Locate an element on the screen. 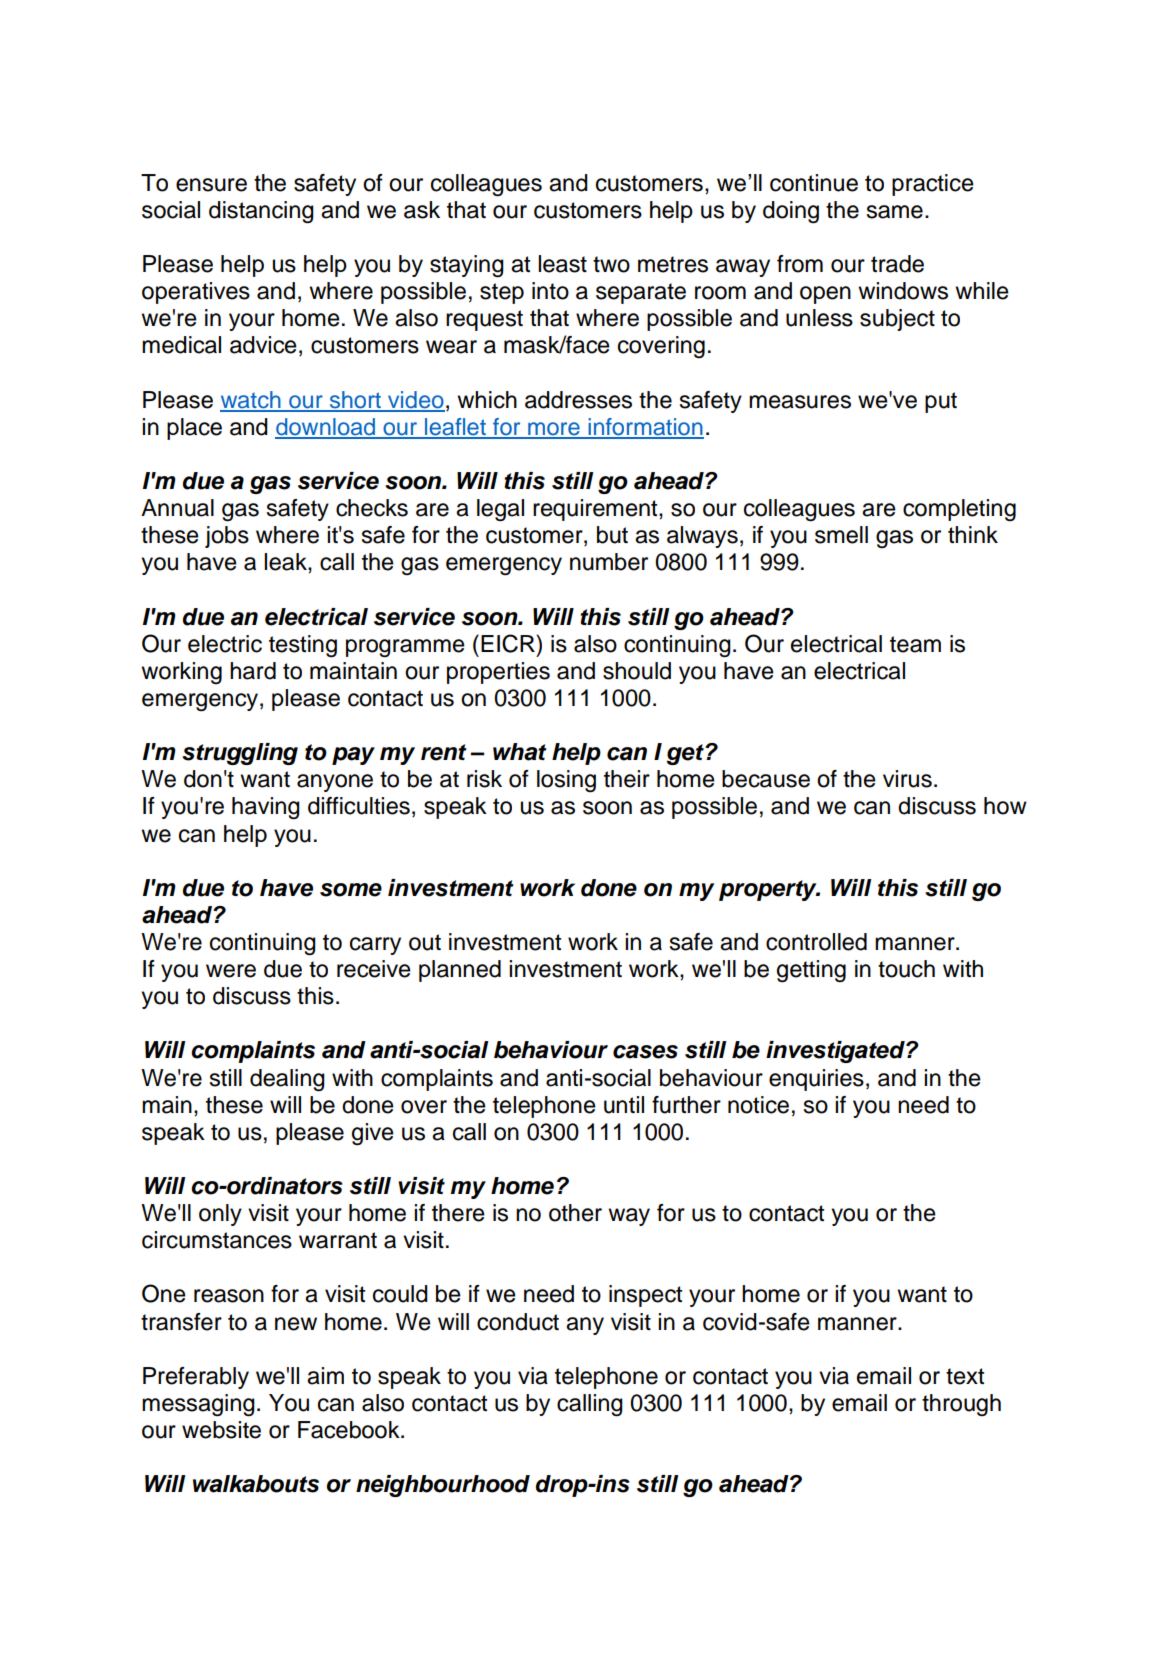 The width and height of the screenshot is (1170, 1654). requirement is located at coordinates (596, 510).
